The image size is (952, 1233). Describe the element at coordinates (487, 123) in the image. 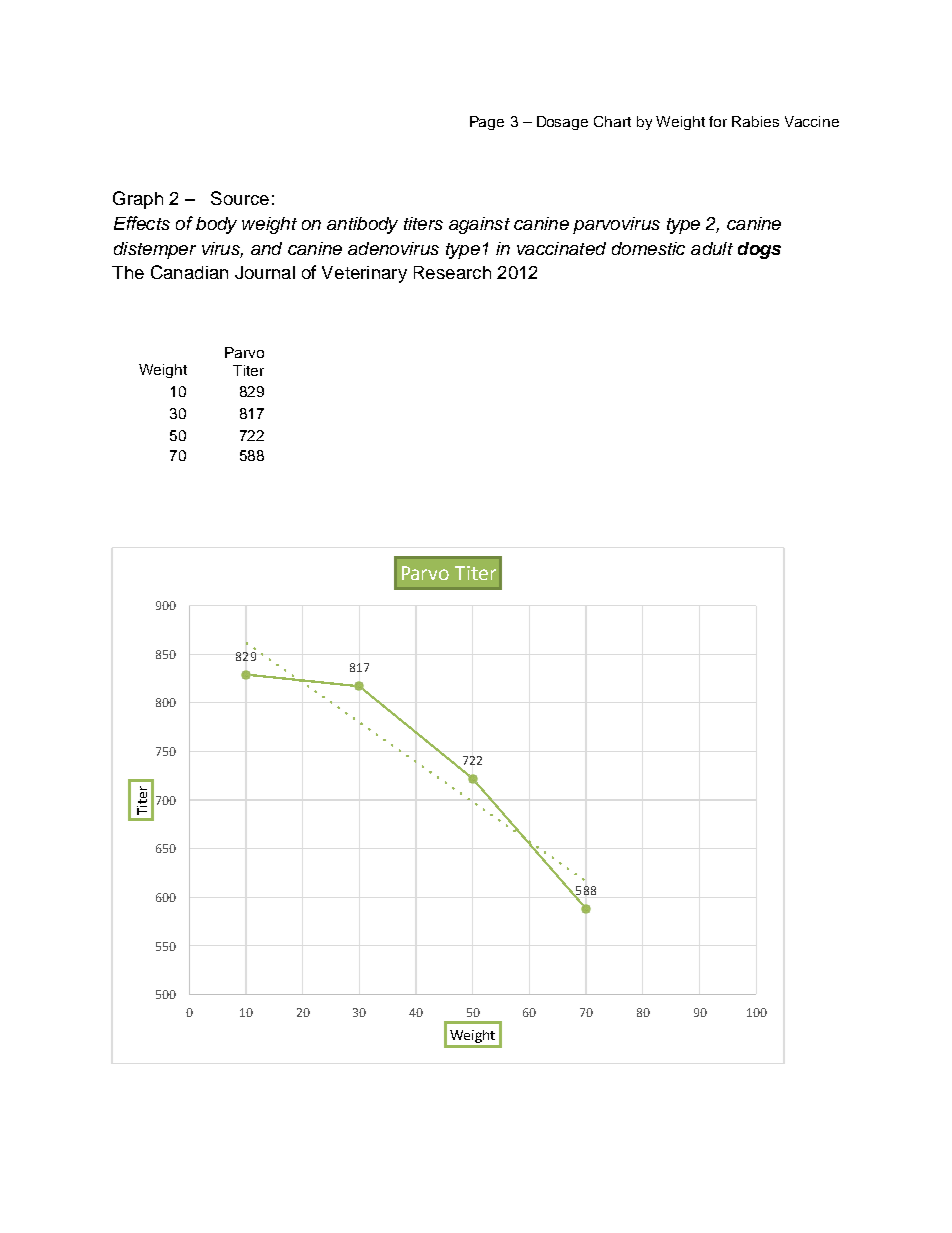

I see `Page` at that location.
